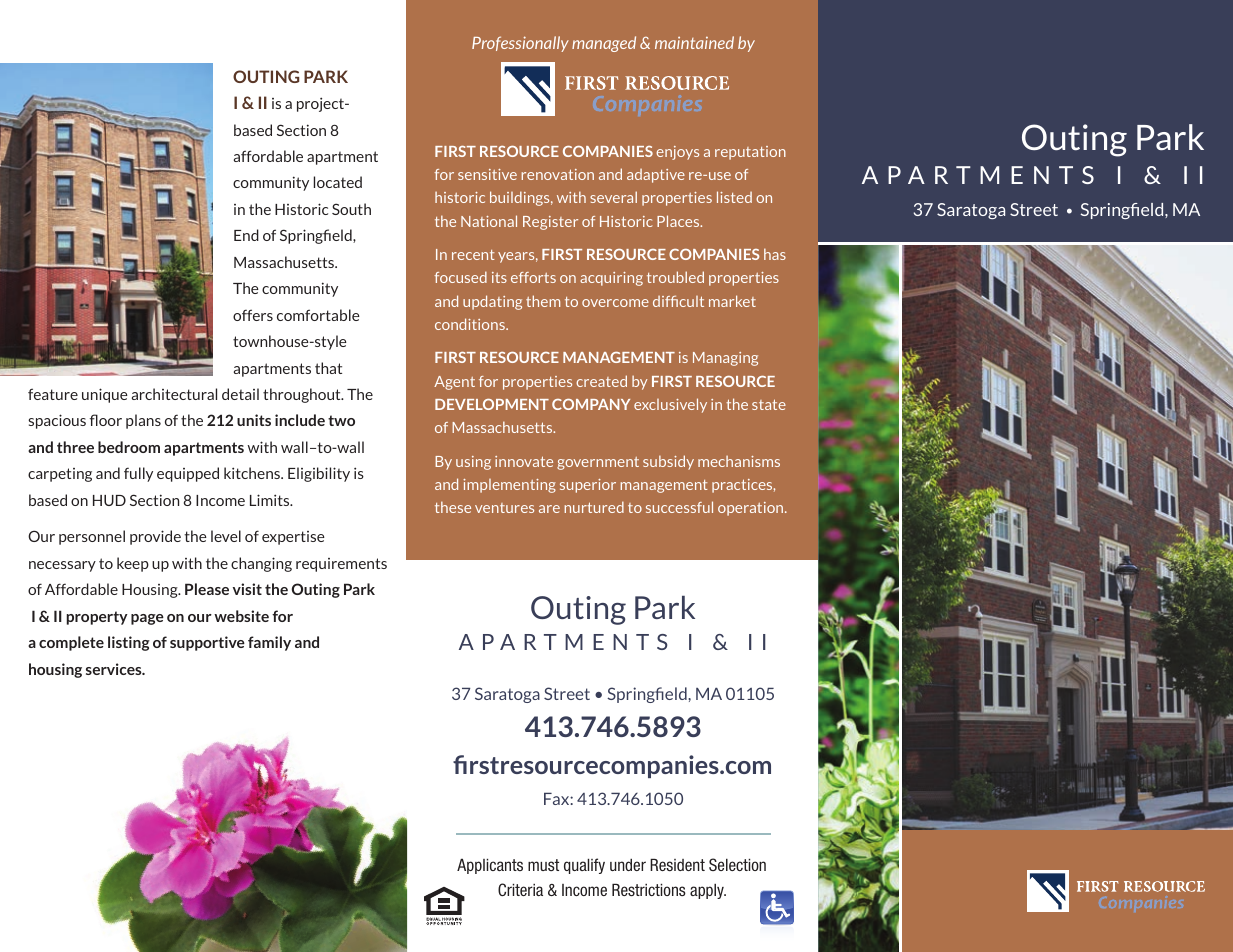 This screenshot has height=952, width=1233. What do you see at coordinates (490, 866) in the screenshot?
I see `Applicants` at bounding box center [490, 866].
